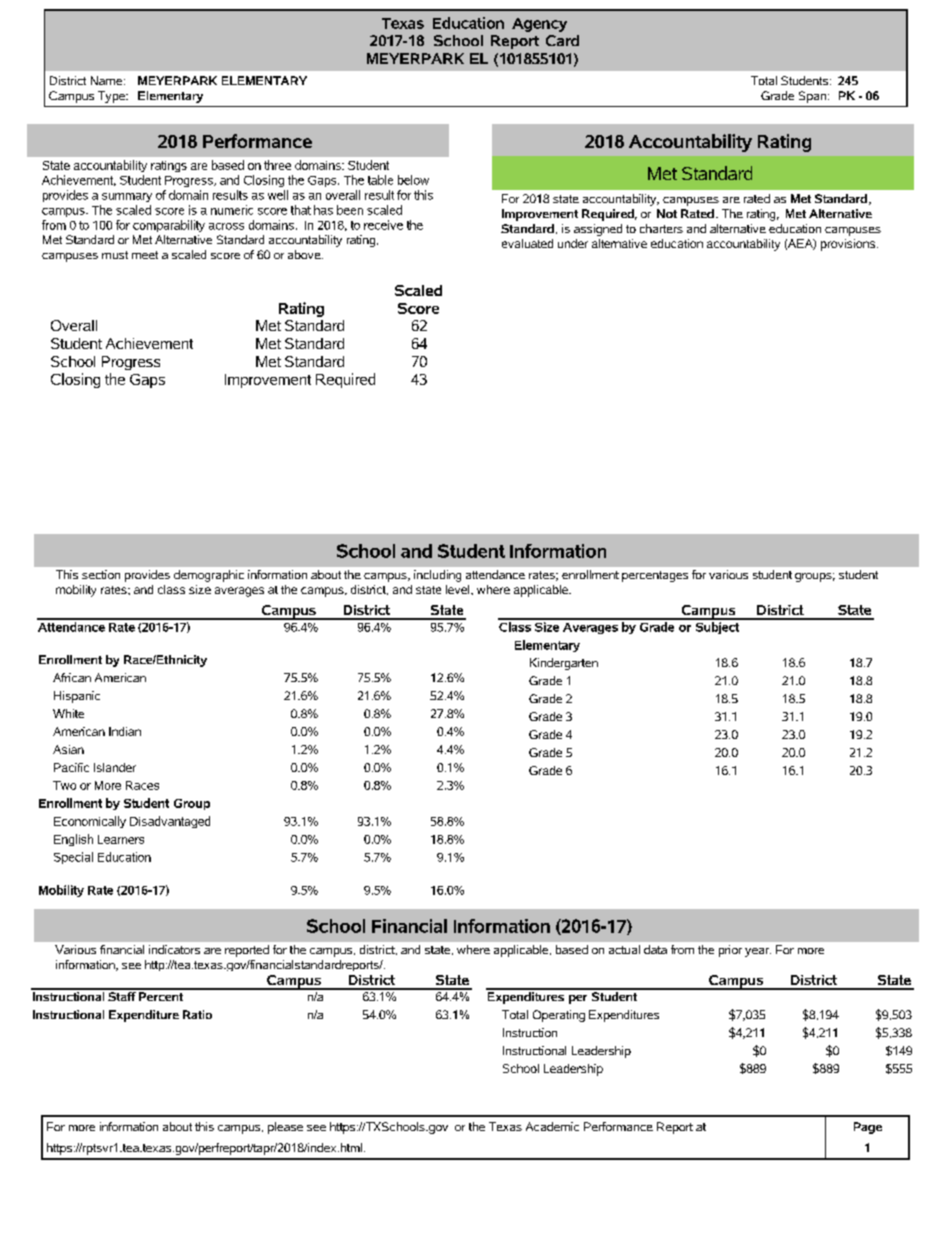 The image size is (952, 1233). What do you see at coordinates (197, 1014) in the document?
I see `Ratio` at bounding box center [197, 1014].
